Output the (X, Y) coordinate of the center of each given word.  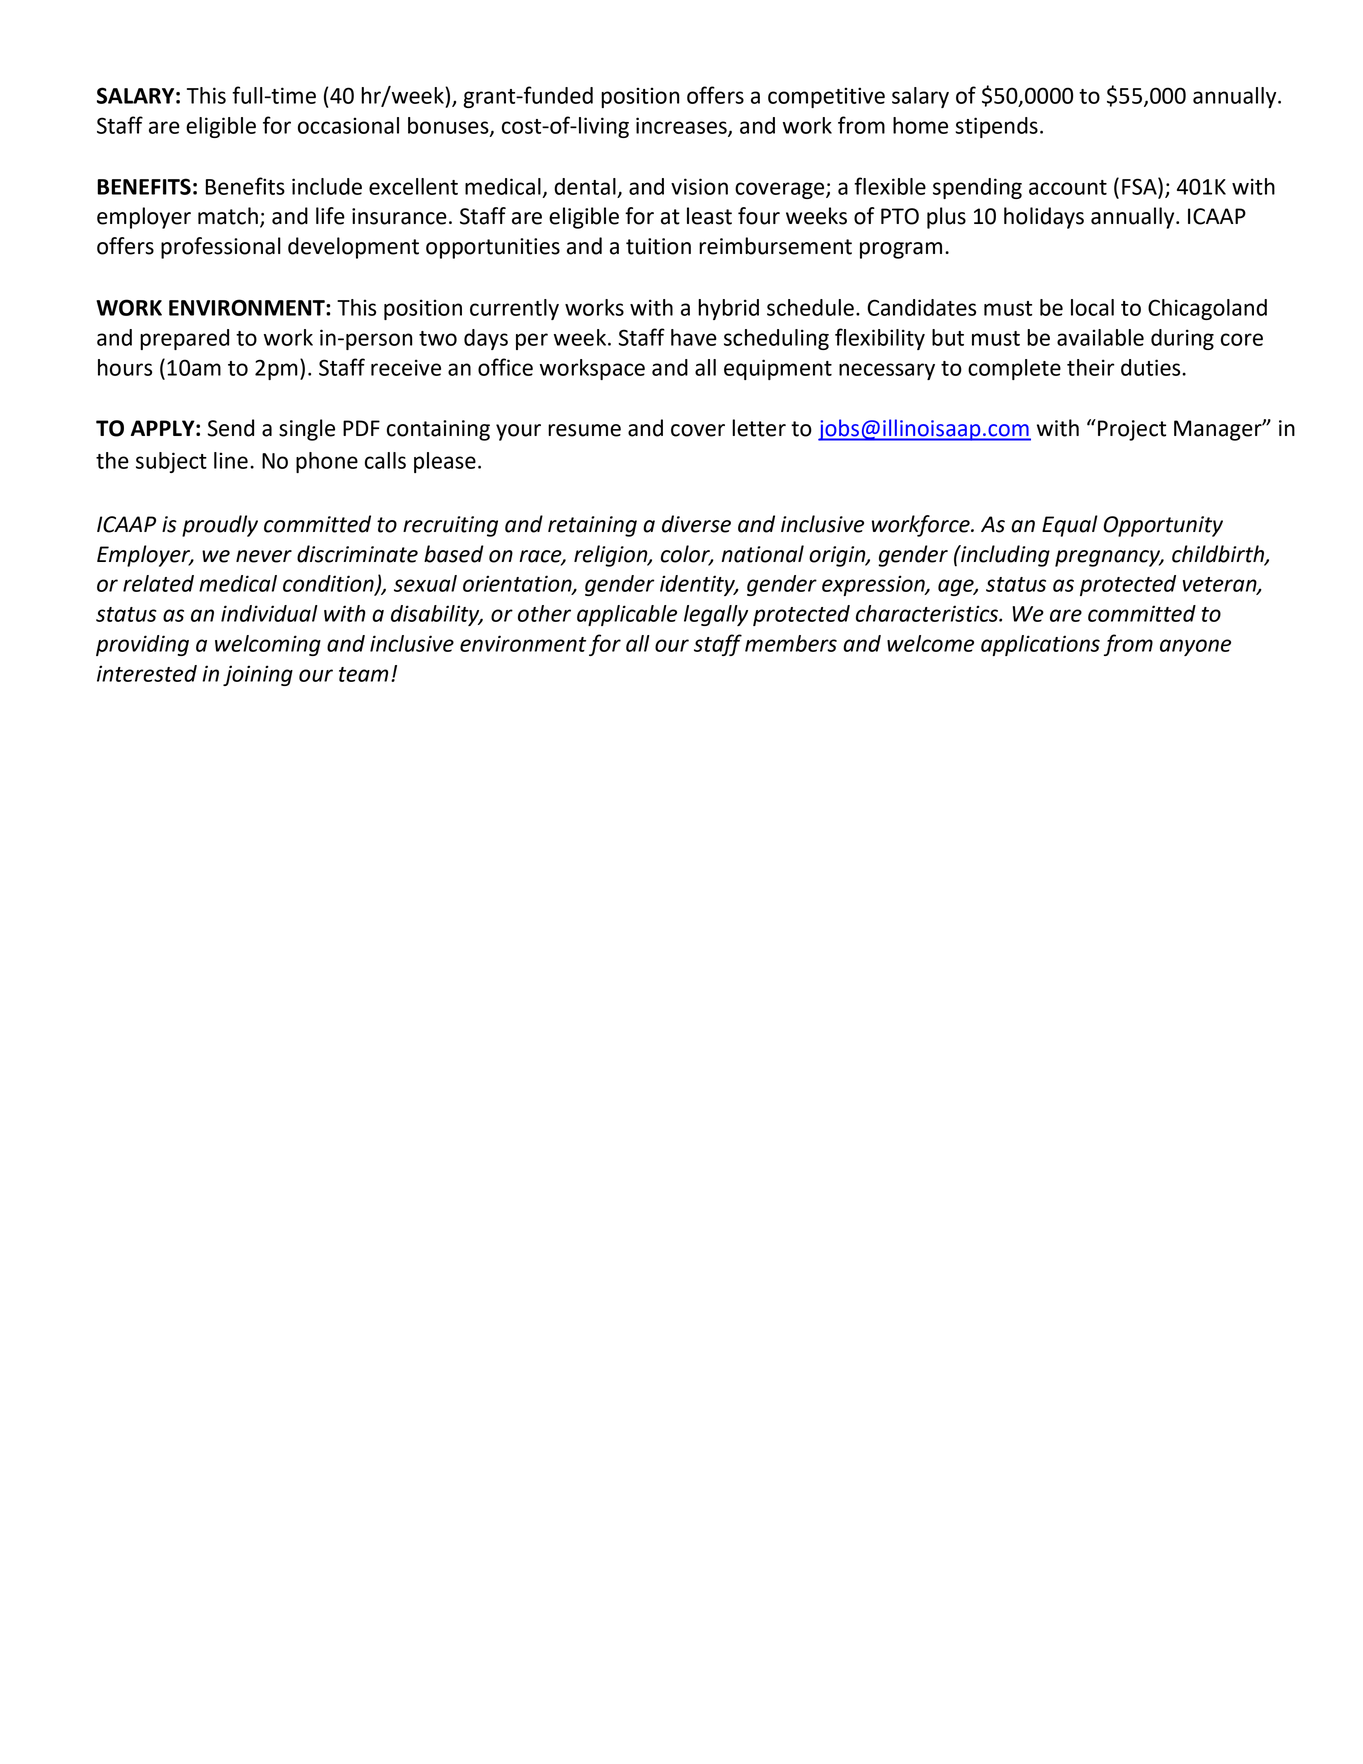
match (228, 216)
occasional (348, 125)
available (1100, 337)
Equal (1070, 526)
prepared (184, 339)
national (762, 554)
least (709, 216)
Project (1132, 430)
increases (682, 126)
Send (231, 428)
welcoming (268, 645)
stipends (996, 127)
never (264, 556)
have (694, 337)
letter (759, 428)
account (1068, 187)
